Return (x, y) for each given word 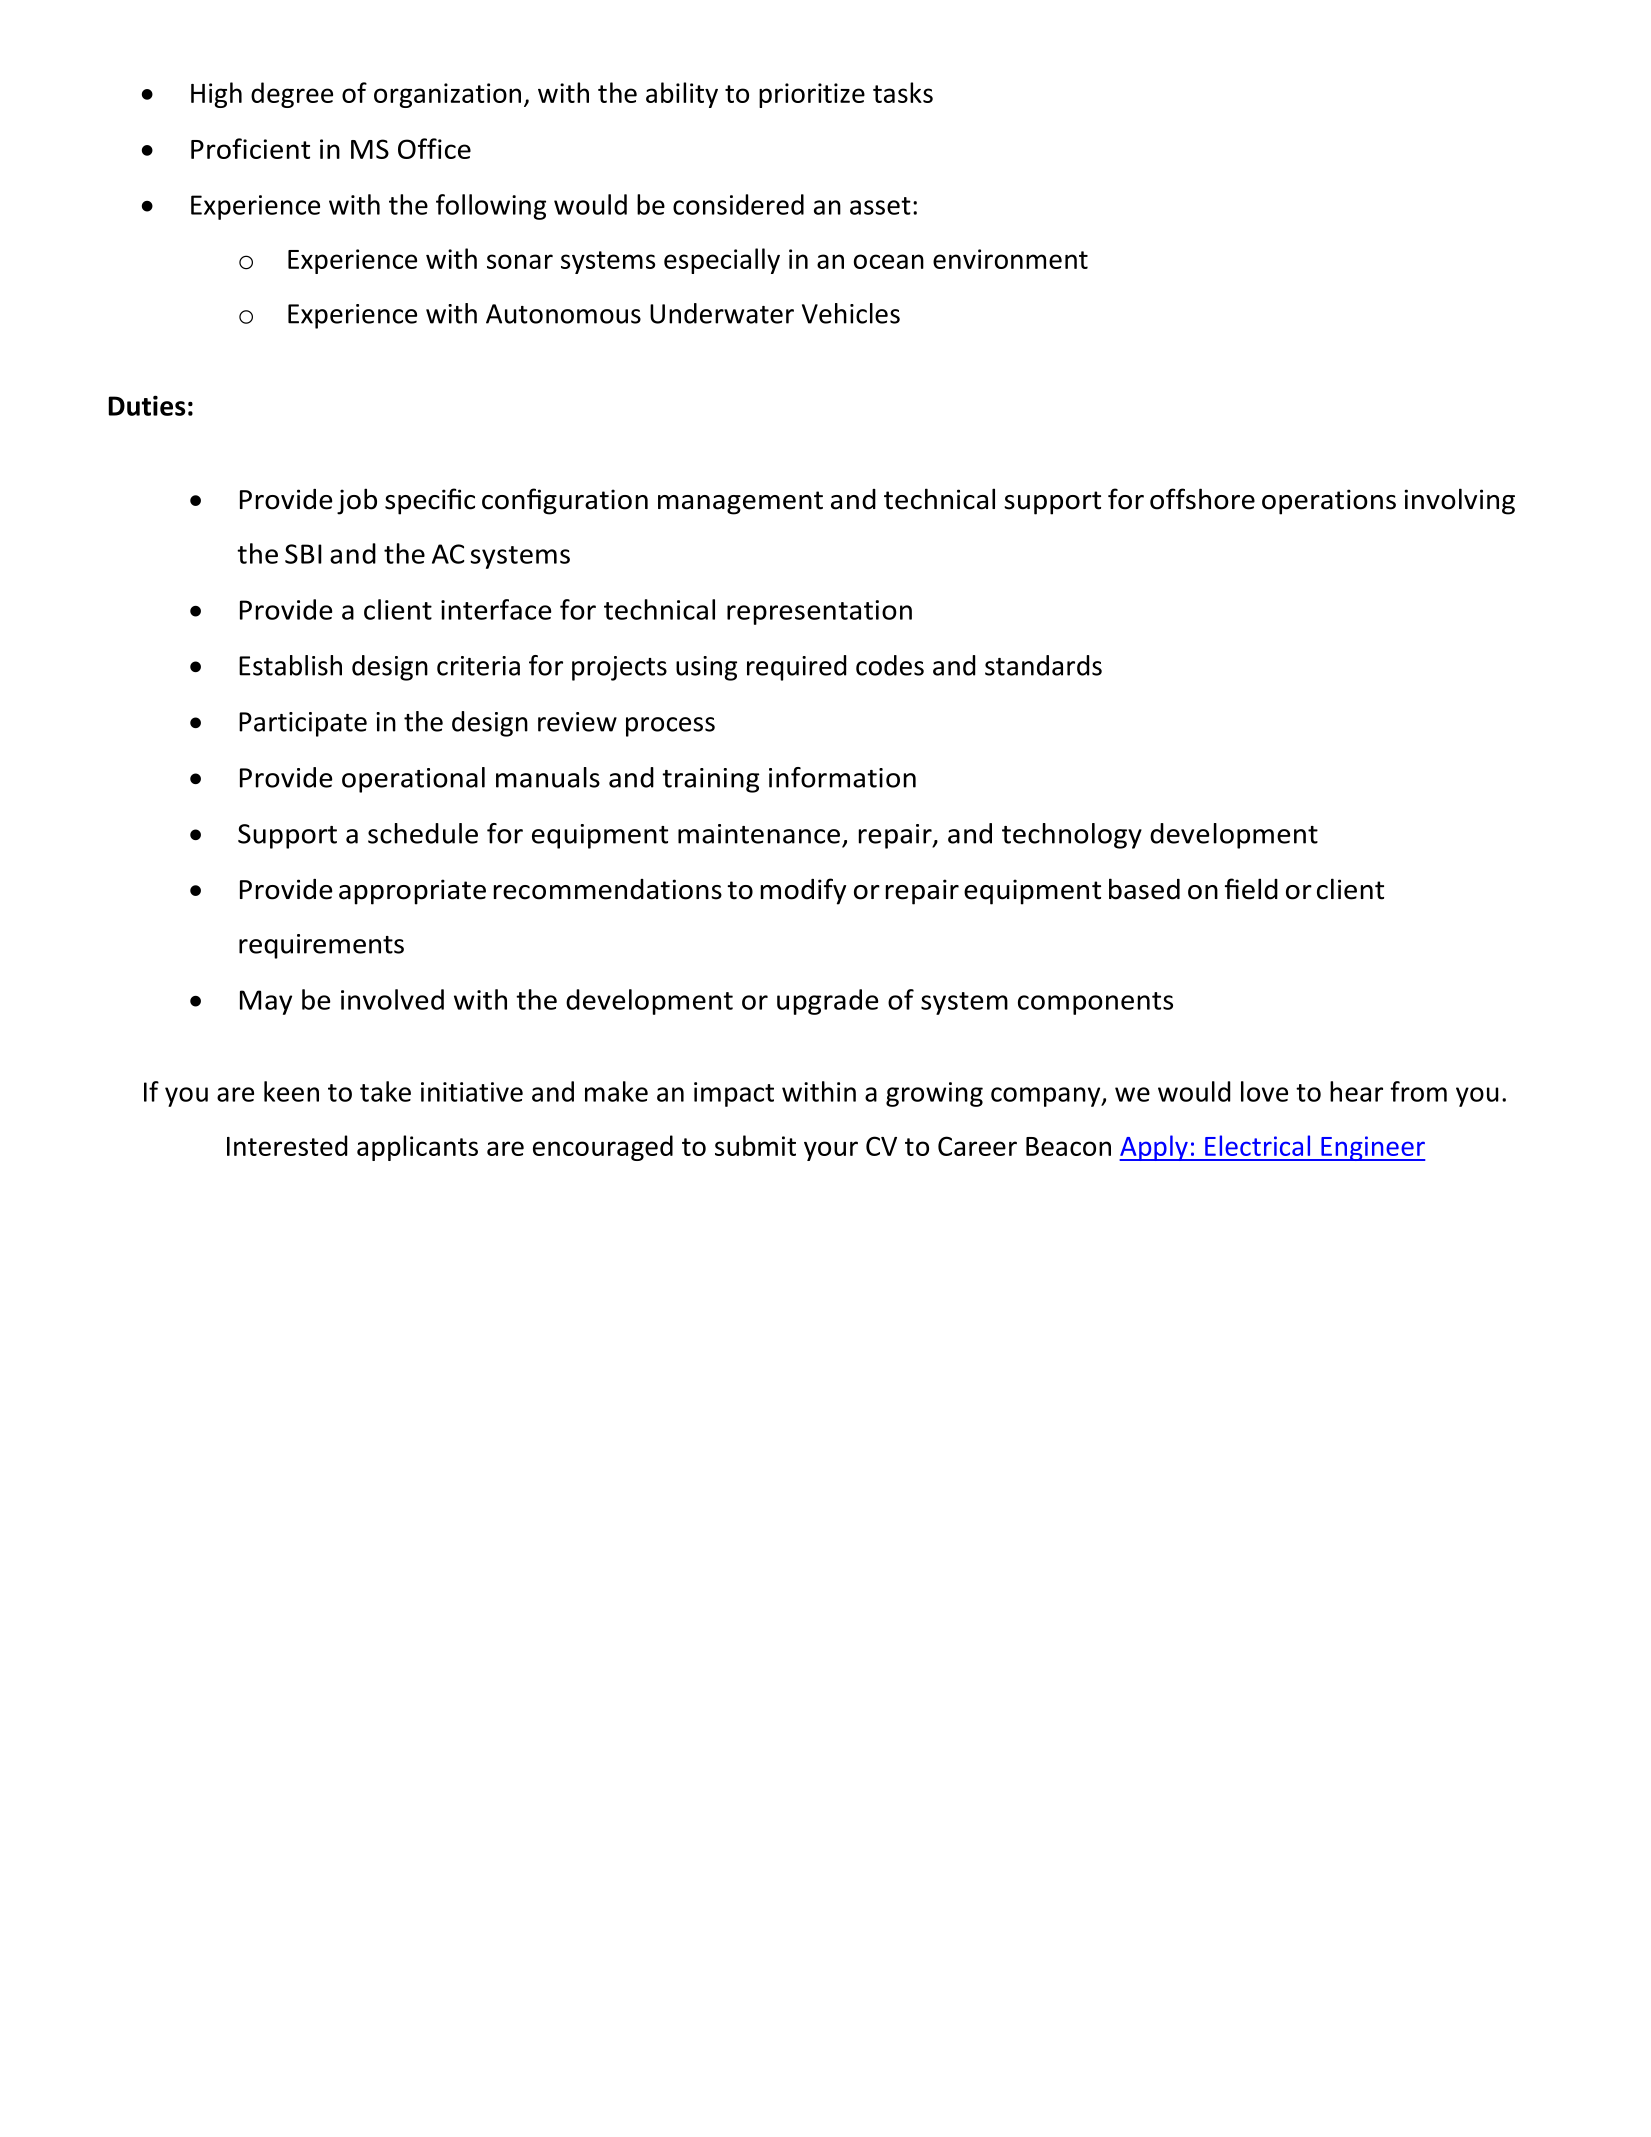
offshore (1202, 499)
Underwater (722, 313)
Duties (147, 405)
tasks (903, 92)
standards (1043, 665)
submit (755, 1145)
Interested (287, 1145)
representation (819, 612)
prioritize (812, 95)
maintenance (759, 834)
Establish (290, 665)
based (1144, 889)
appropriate (412, 892)
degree (292, 95)
